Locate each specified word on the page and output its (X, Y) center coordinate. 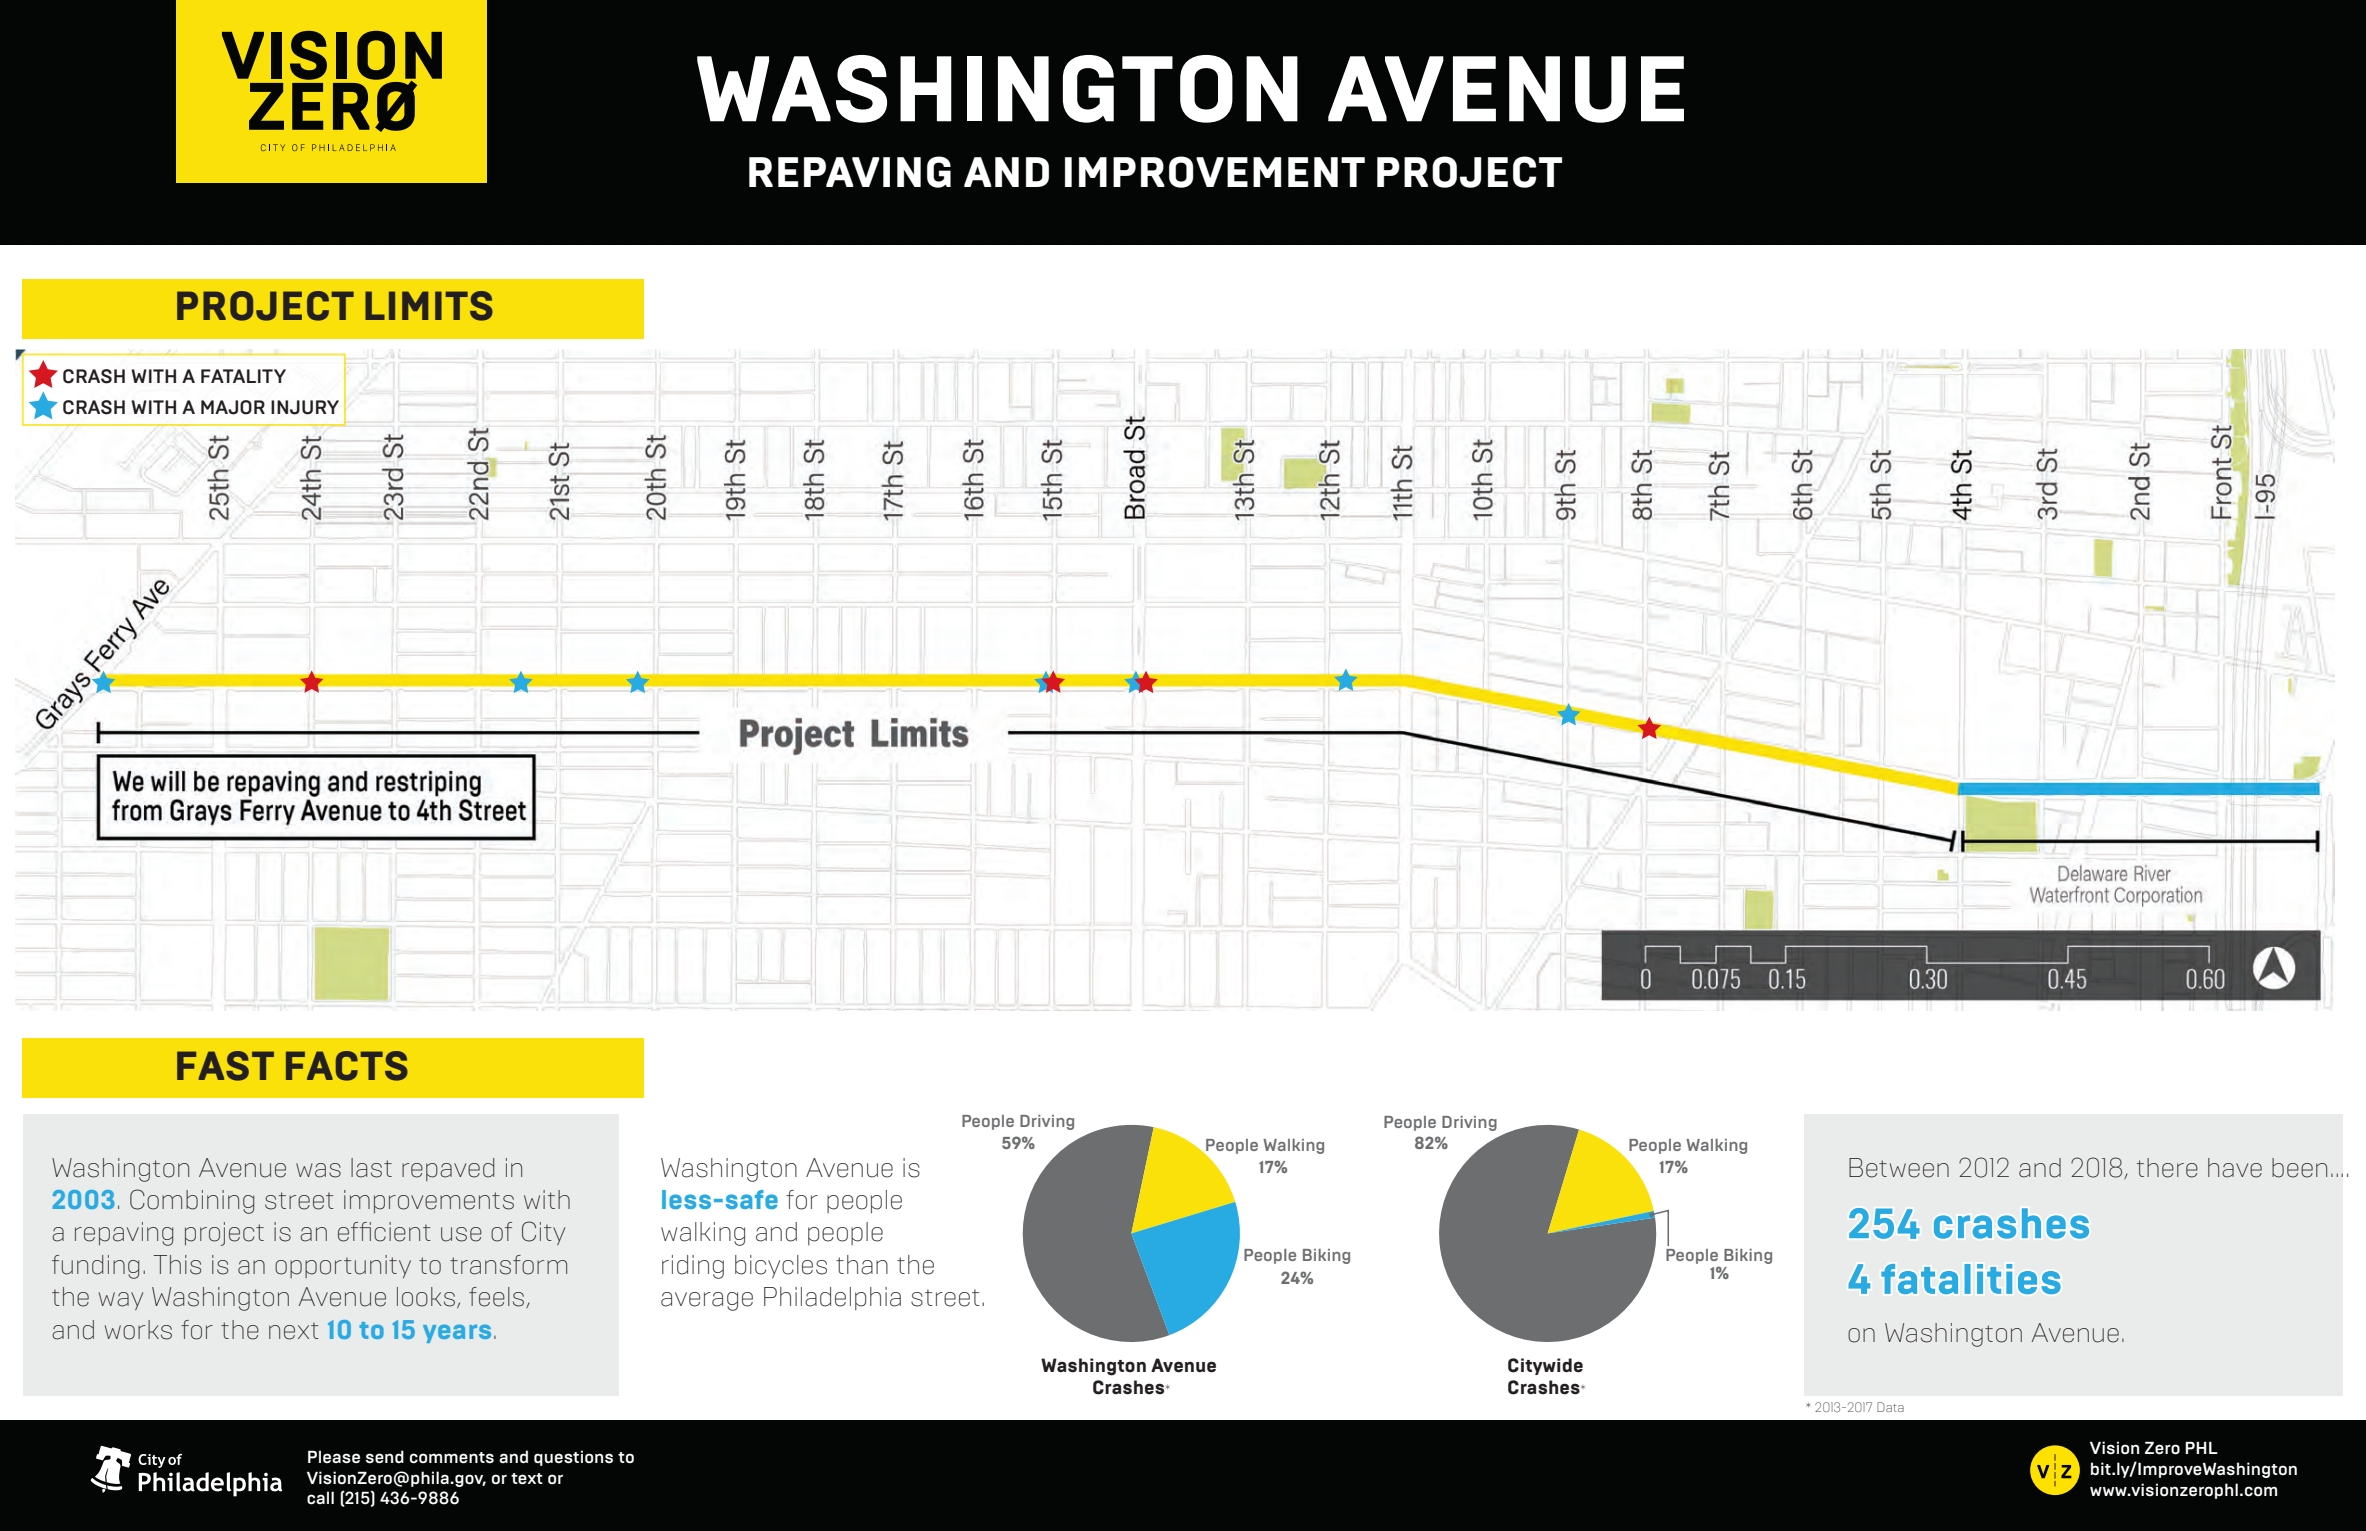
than (862, 1265)
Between (1899, 1168)
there (2167, 1168)
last (371, 1168)
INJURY (305, 407)
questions (573, 1458)
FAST (225, 1066)
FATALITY (243, 376)
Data (1890, 1407)
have (2235, 1168)
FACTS (347, 1066)
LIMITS (429, 306)
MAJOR (233, 407)
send (385, 1457)
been (2299, 1168)
